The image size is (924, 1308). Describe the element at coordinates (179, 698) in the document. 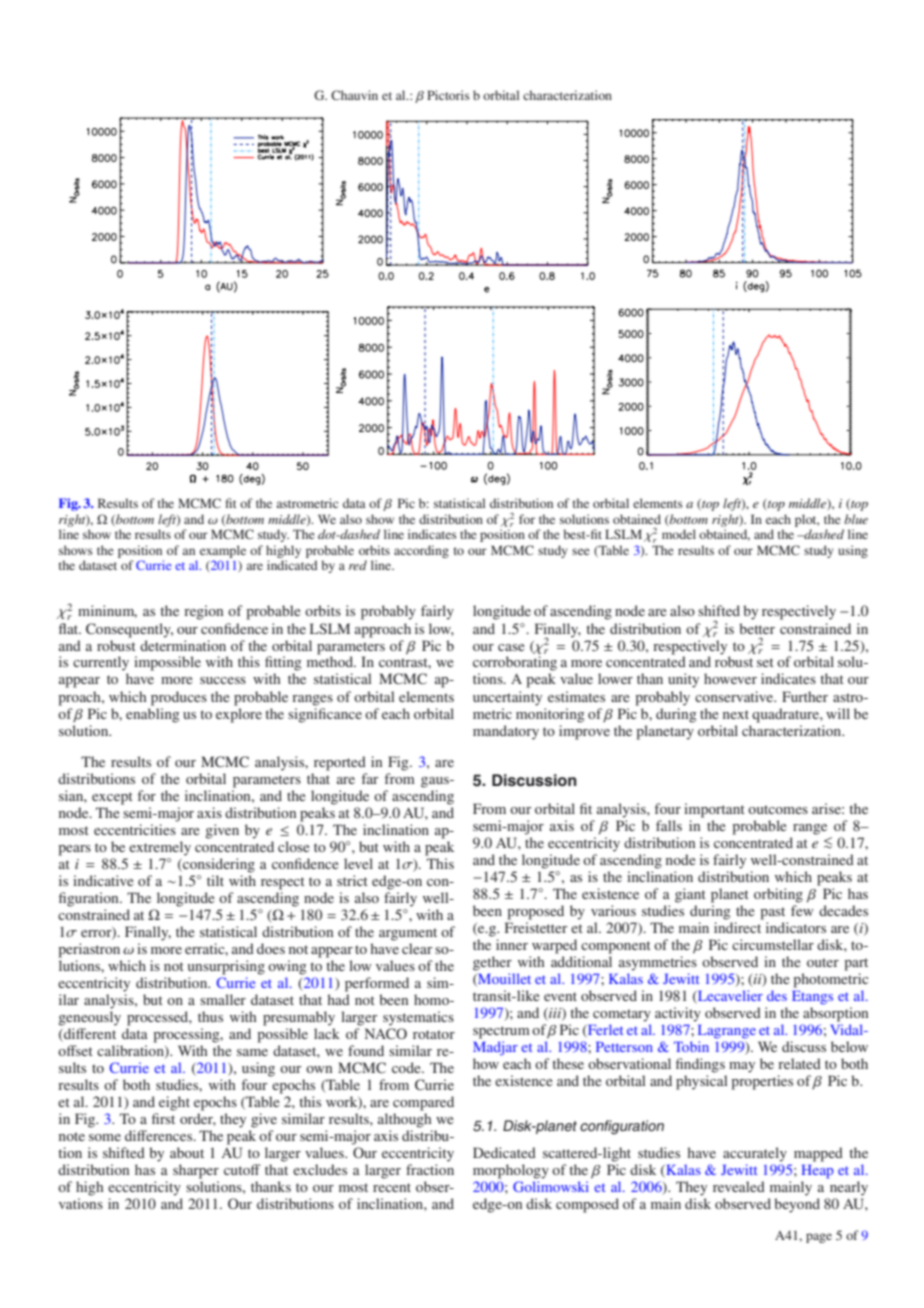

I see `produces` at that location.
